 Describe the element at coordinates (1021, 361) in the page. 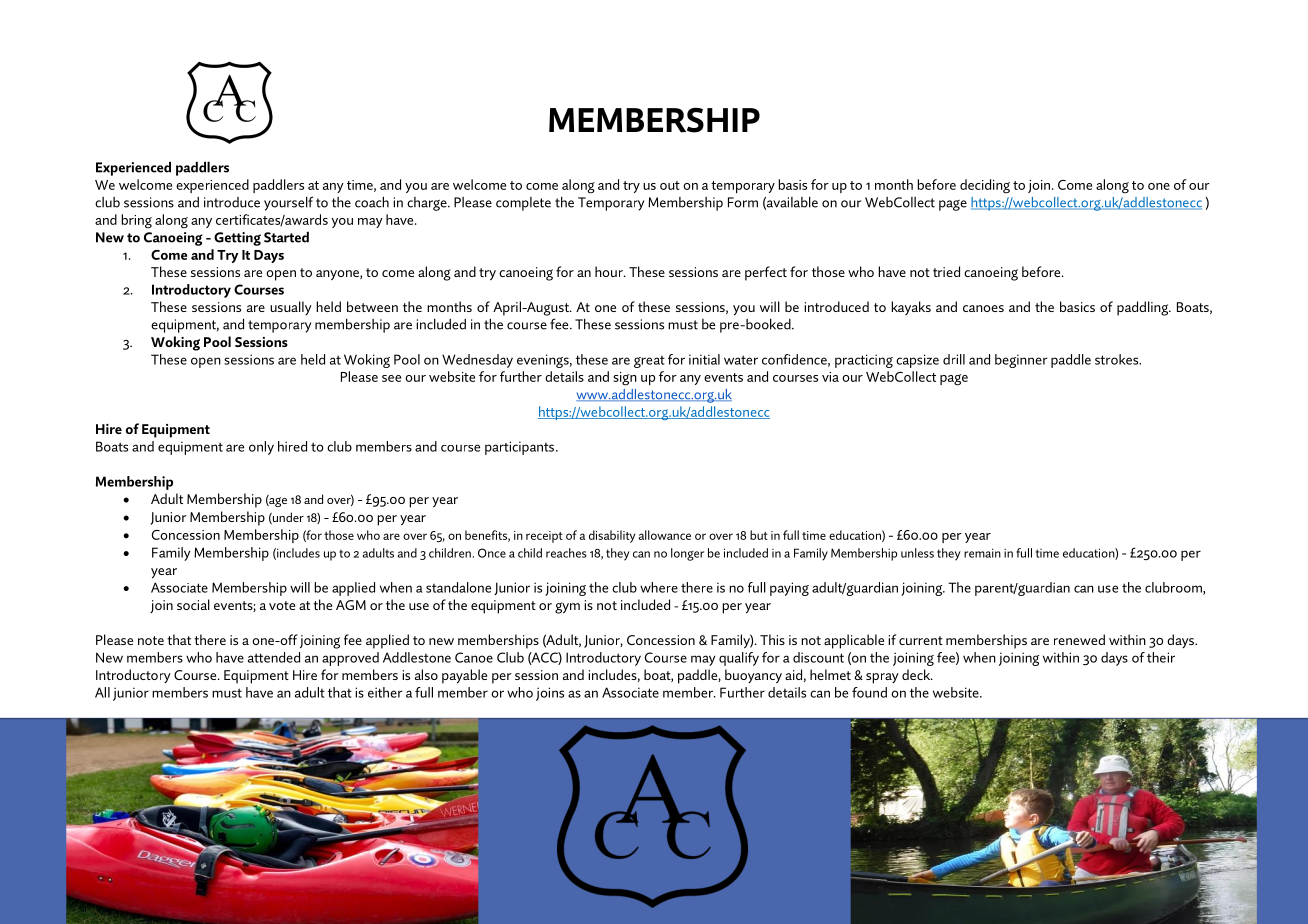

I see `beginner` at that location.
